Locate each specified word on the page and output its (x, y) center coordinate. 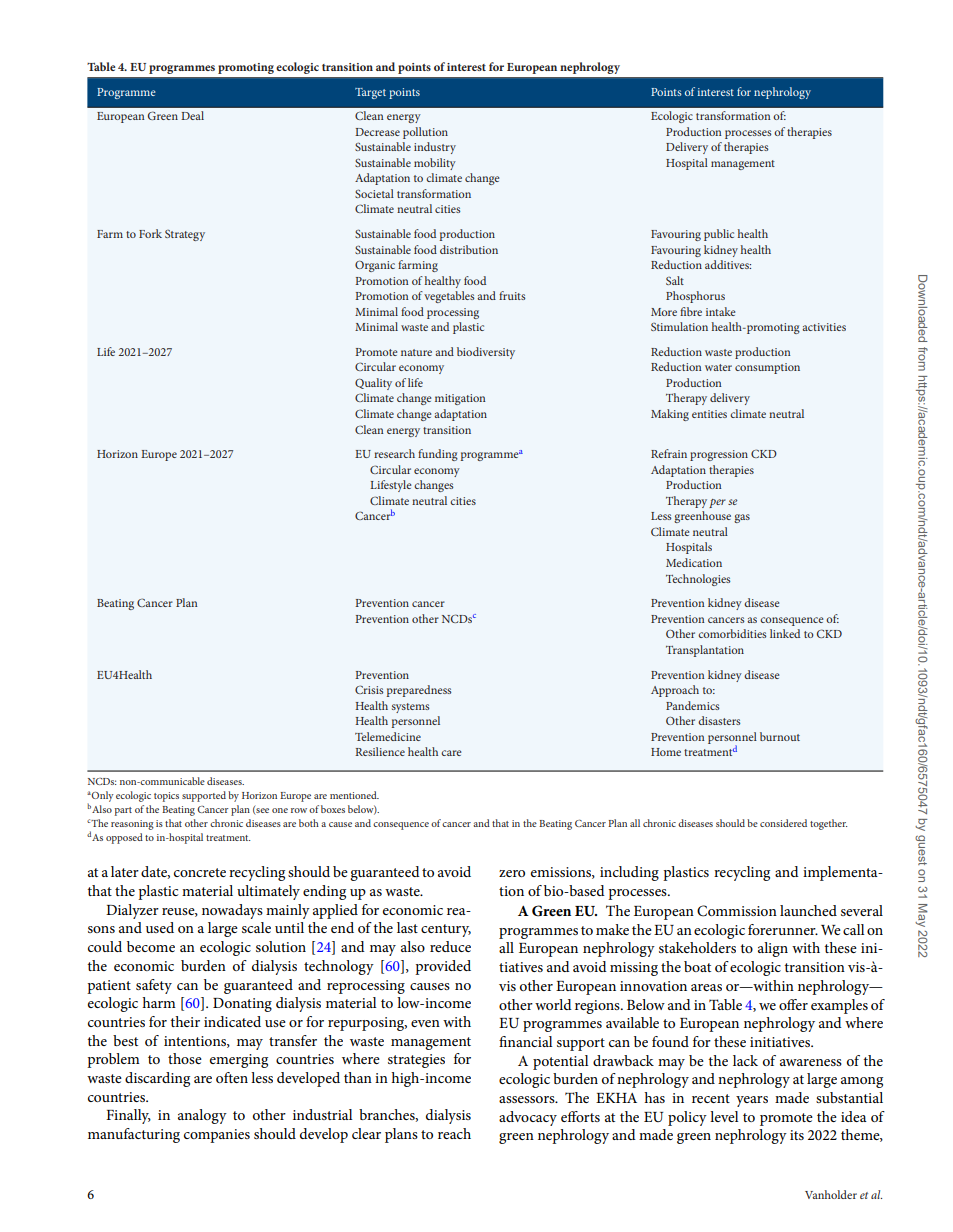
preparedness (419, 691)
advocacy (528, 1118)
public (719, 235)
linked (785, 633)
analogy (202, 1116)
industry (435, 148)
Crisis (369, 689)
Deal (192, 115)
